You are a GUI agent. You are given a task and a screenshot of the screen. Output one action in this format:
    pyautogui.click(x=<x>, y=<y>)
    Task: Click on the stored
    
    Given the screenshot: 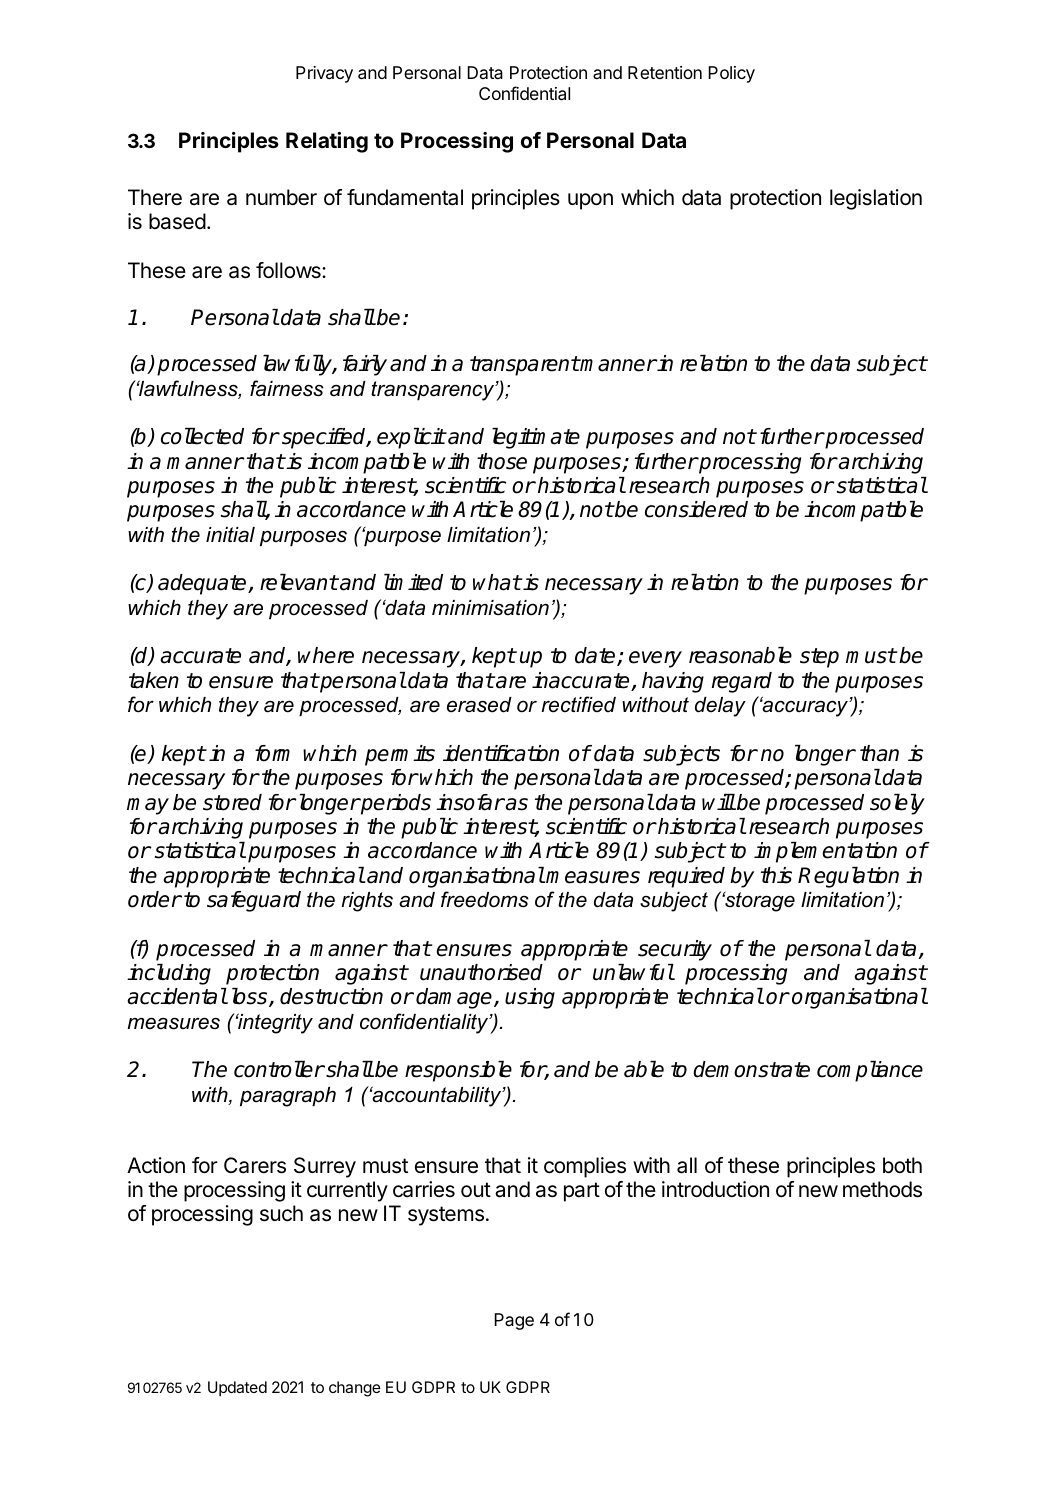 What is the action you would take?
    pyautogui.click(x=232, y=802)
